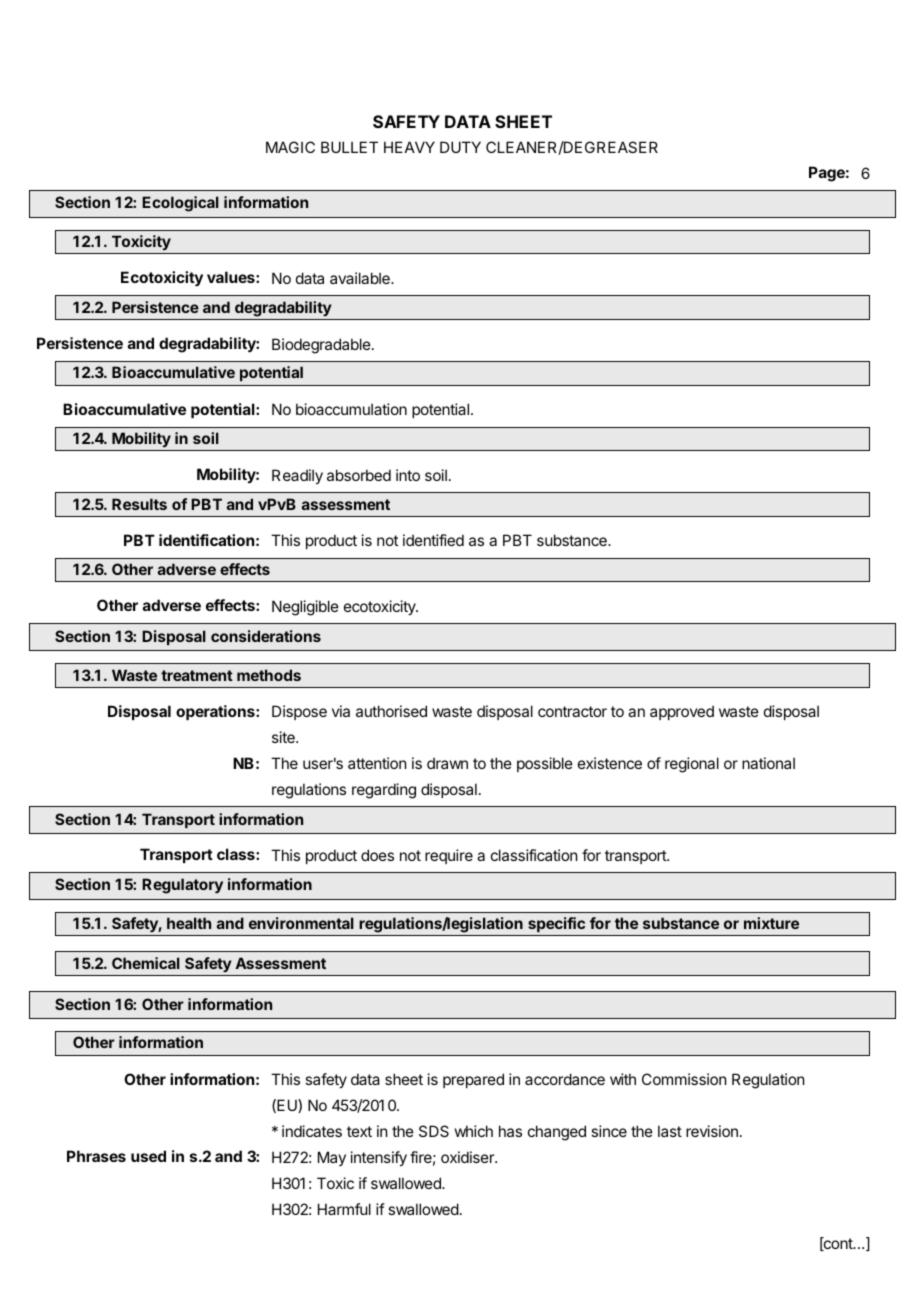  What do you see at coordinates (139, 504) in the document?
I see `Results` at bounding box center [139, 504].
